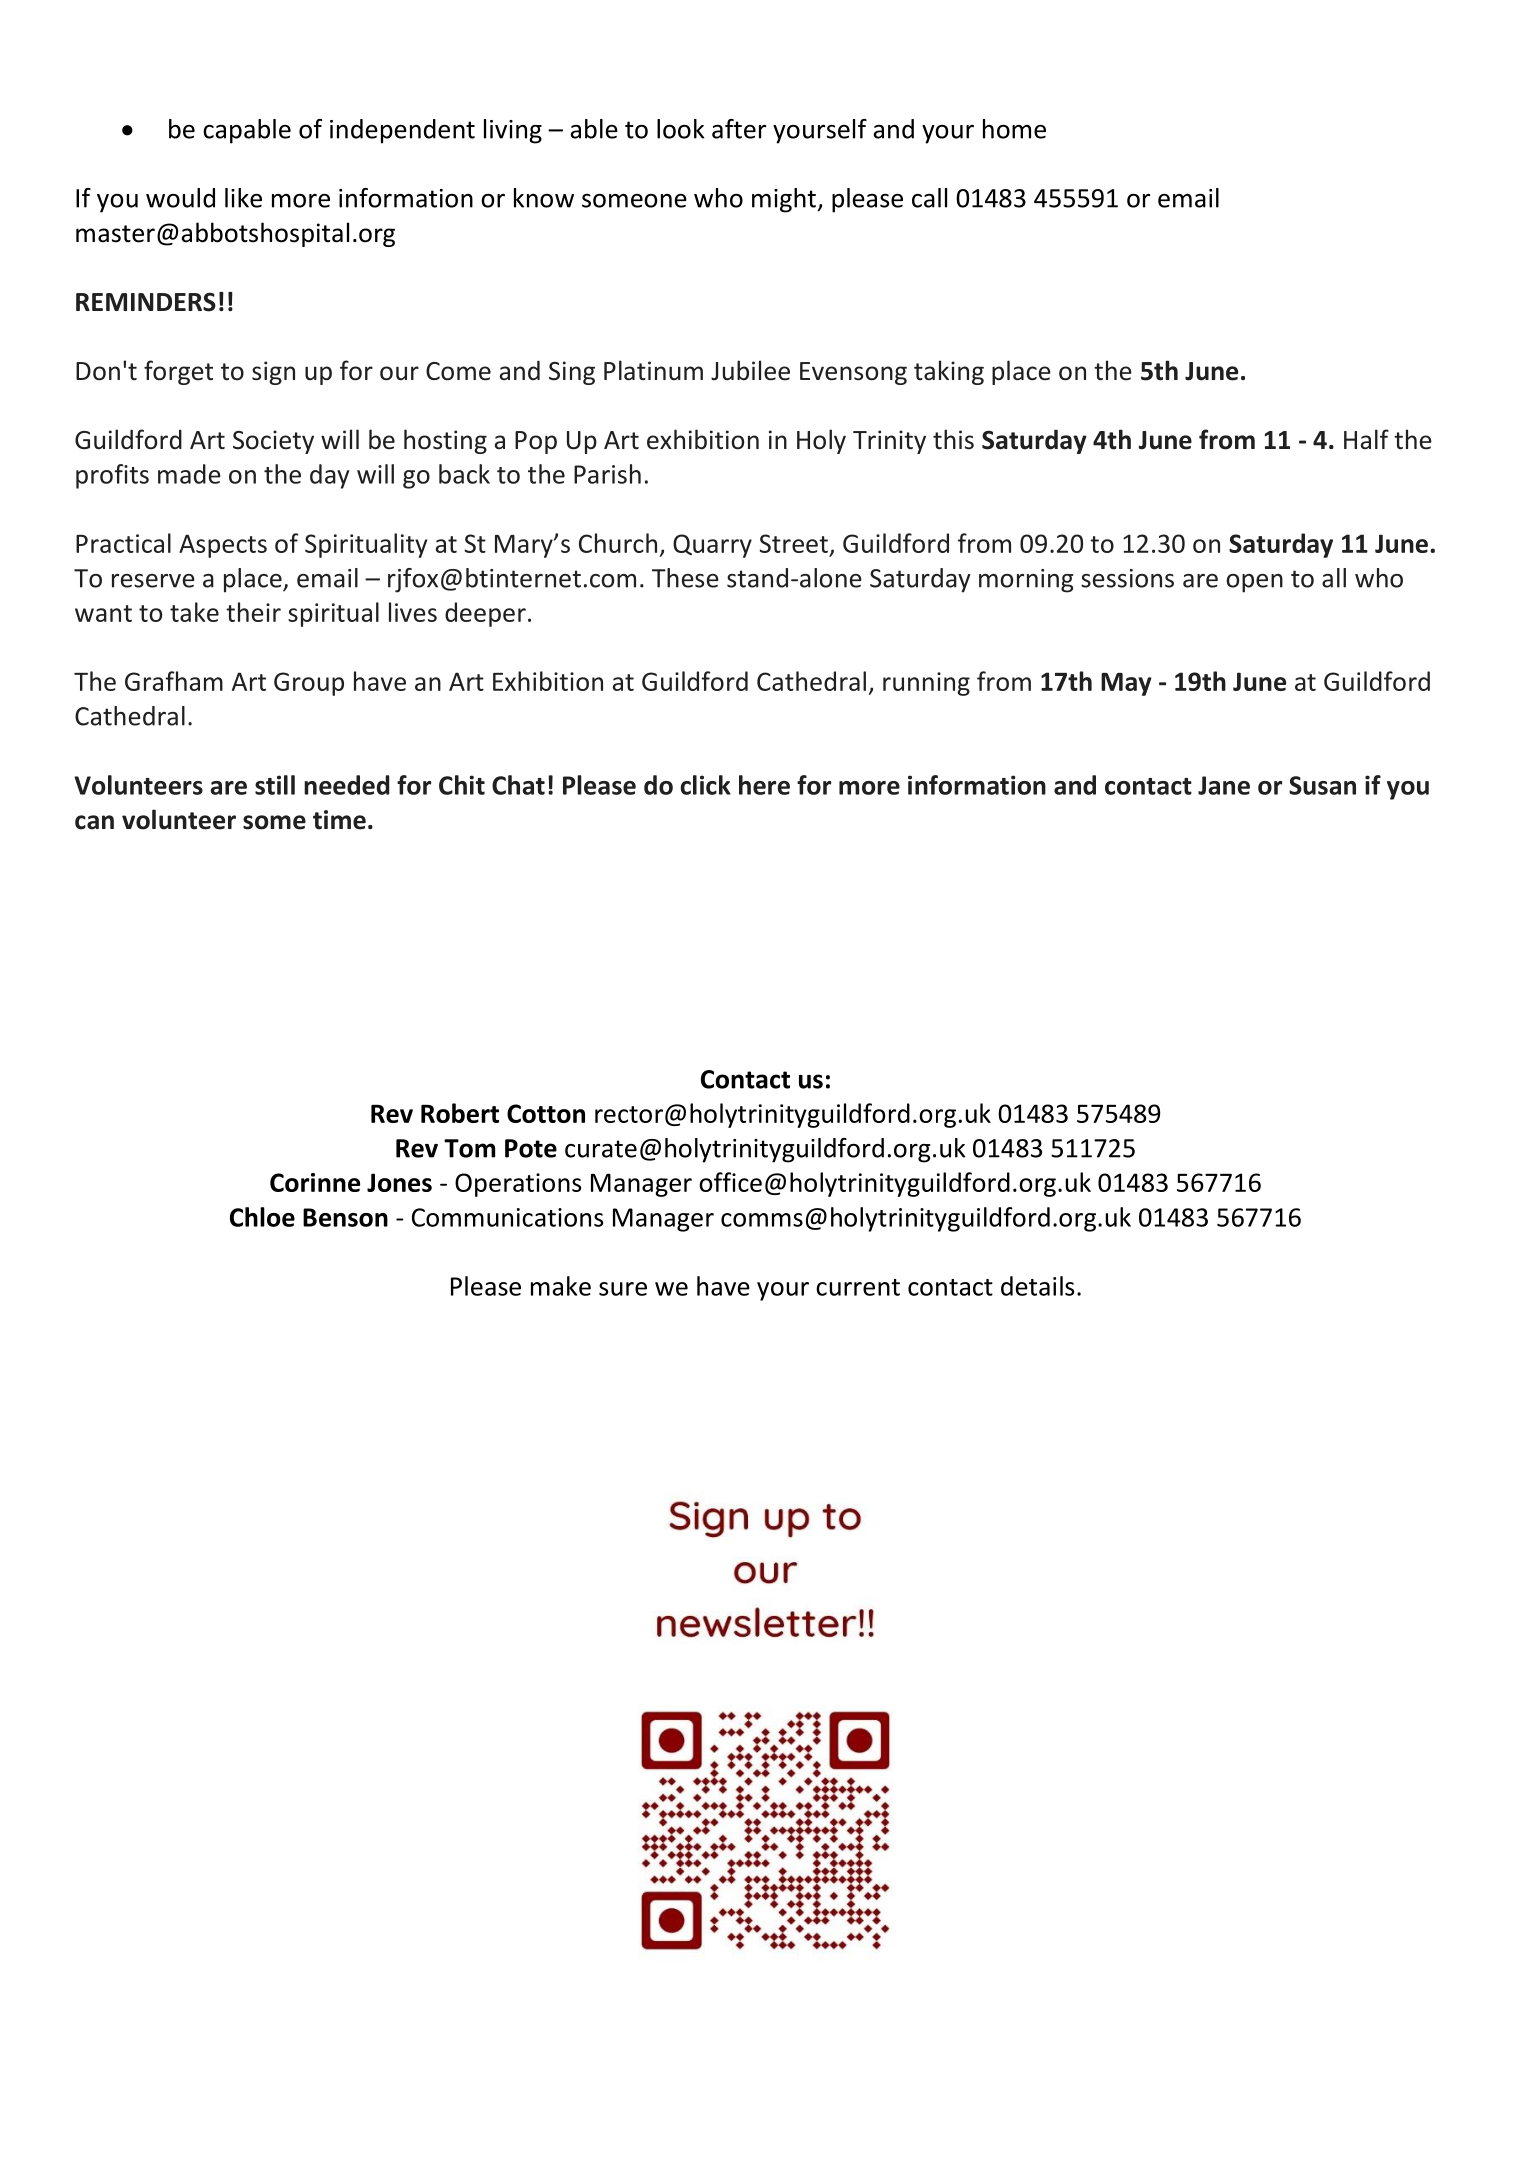 The image size is (1531, 2165). I want to click on home, so click(1014, 129).
